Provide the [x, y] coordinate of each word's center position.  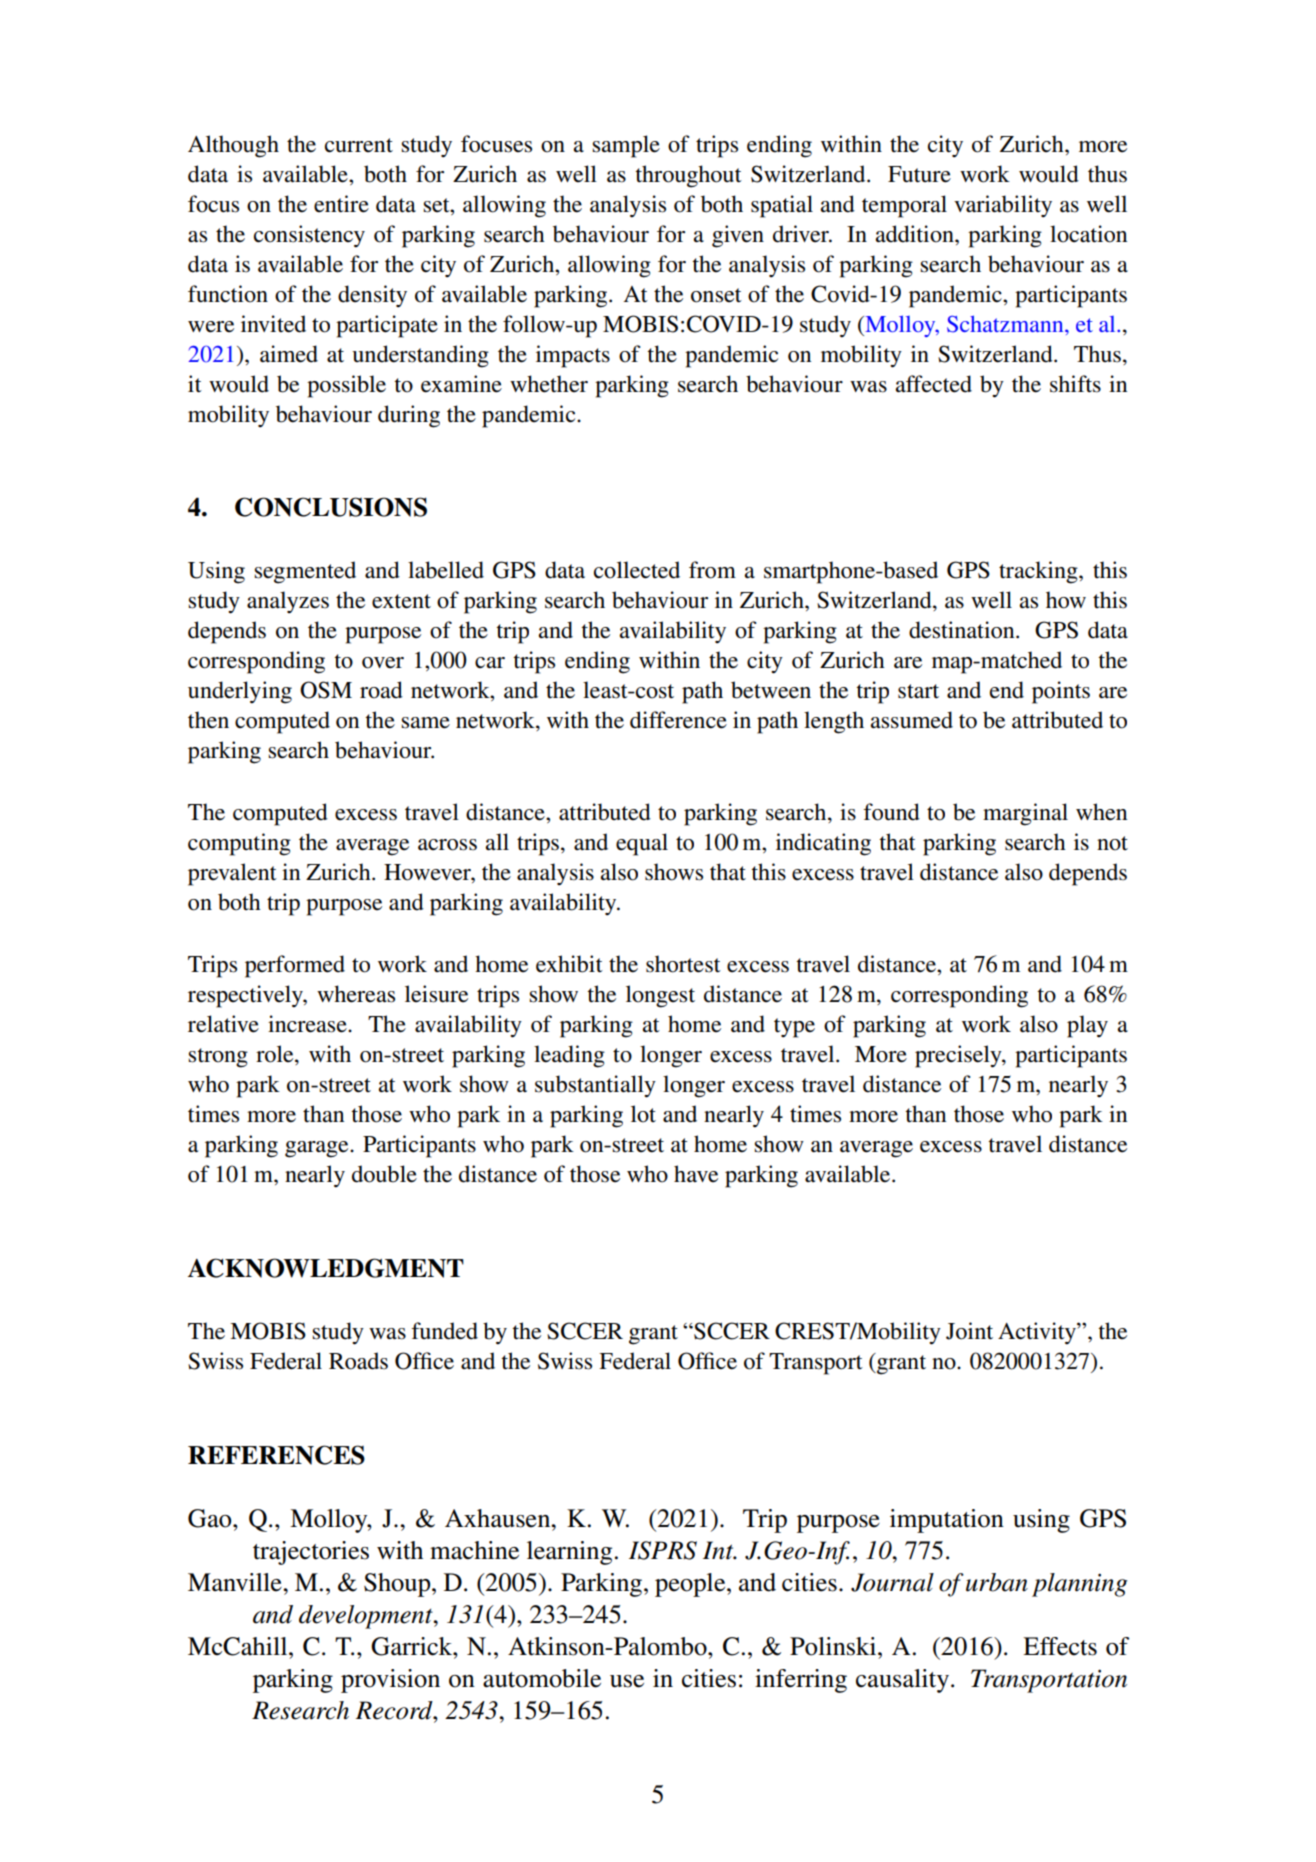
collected [637, 570]
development [367, 1617]
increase [308, 1024]
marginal [1025, 814]
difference [678, 720]
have [696, 1174]
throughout [688, 176]
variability [1003, 206]
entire [341, 204]
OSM [326, 690]
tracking [1039, 572]
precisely [959, 1056]
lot [643, 1114]
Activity [1038, 1333]
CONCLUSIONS [331, 507]
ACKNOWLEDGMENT [326, 1268]
